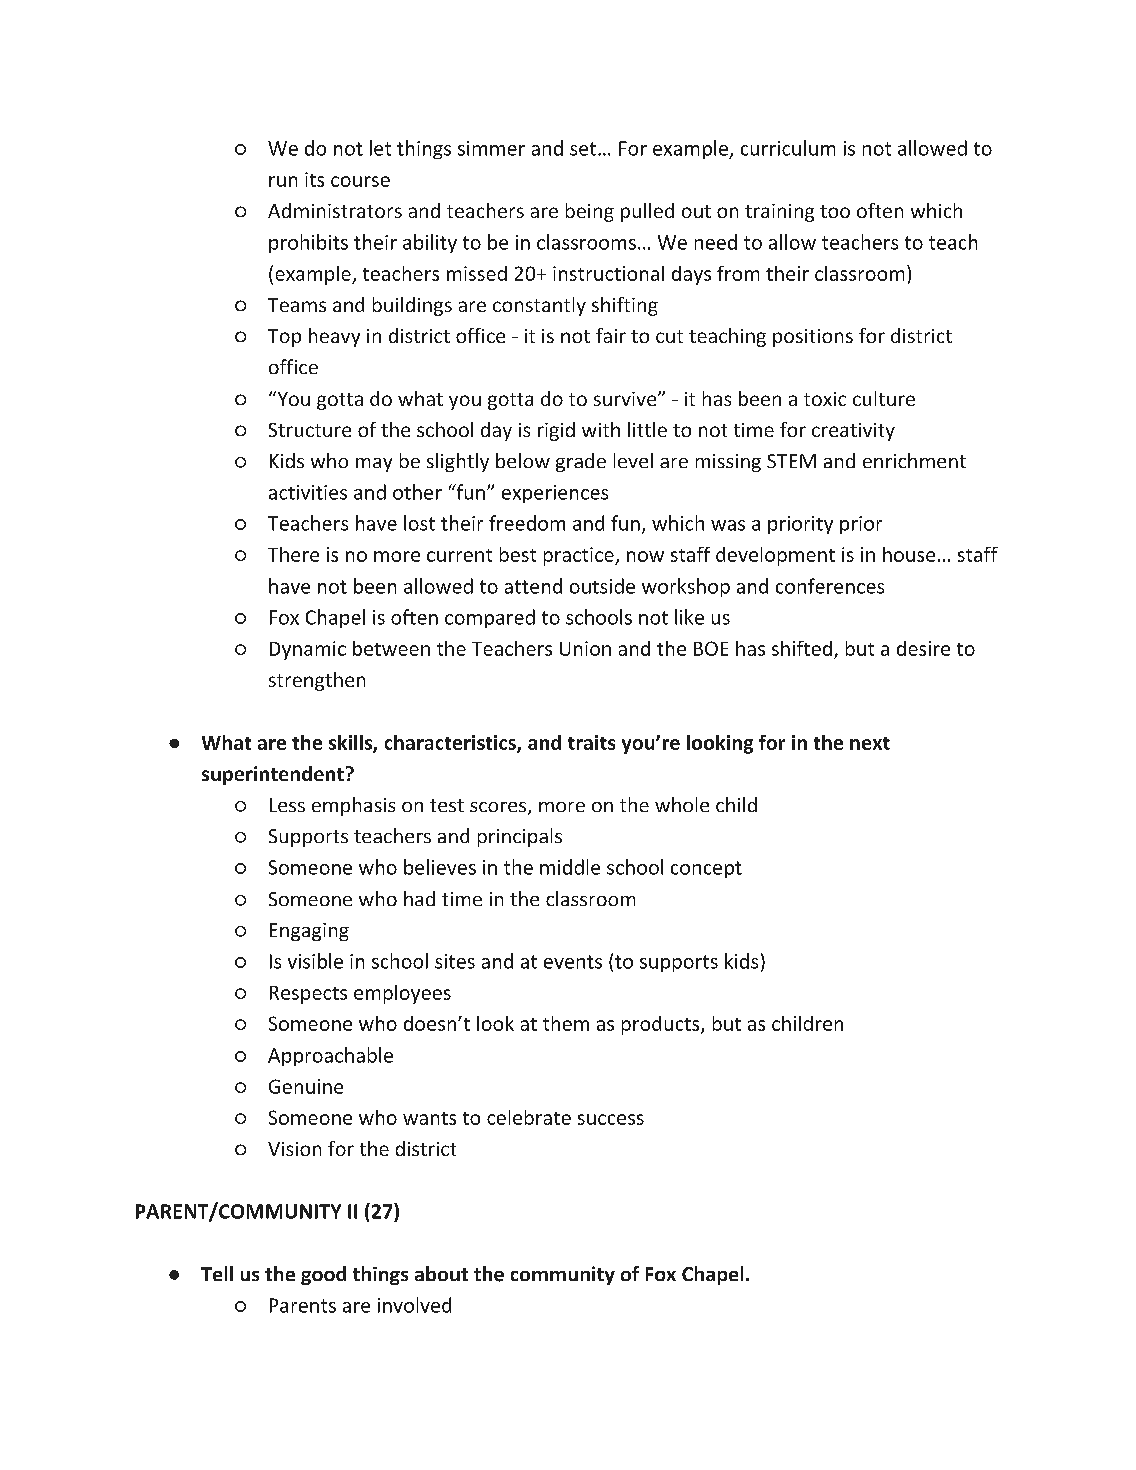 The width and height of the document is (1136, 1470). What do you see at coordinates (283, 181) in the document?
I see `run` at bounding box center [283, 181].
